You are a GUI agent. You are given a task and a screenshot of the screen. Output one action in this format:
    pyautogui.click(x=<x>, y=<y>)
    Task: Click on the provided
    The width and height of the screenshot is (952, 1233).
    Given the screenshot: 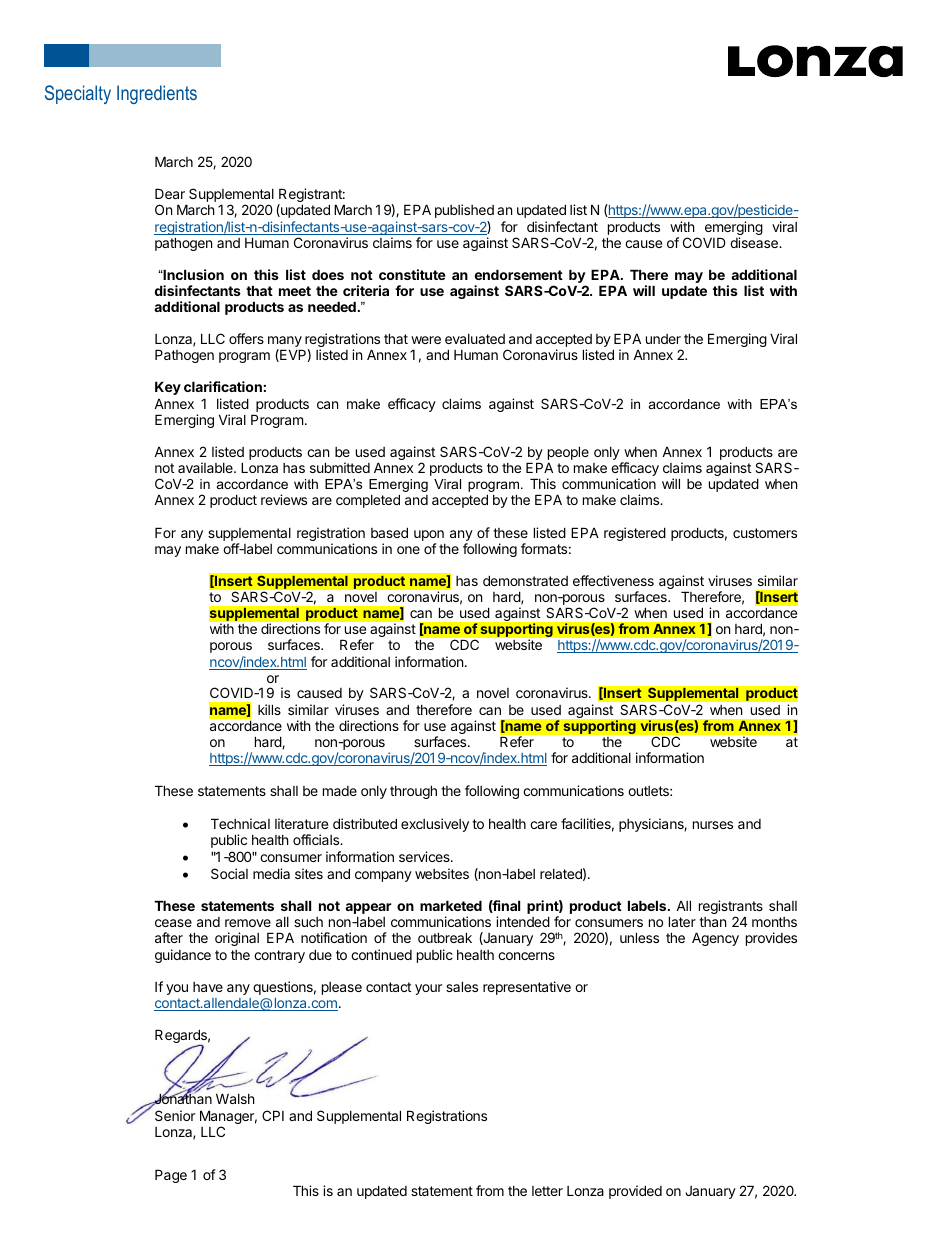 What is the action you would take?
    pyautogui.click(x=635, y=1192)
